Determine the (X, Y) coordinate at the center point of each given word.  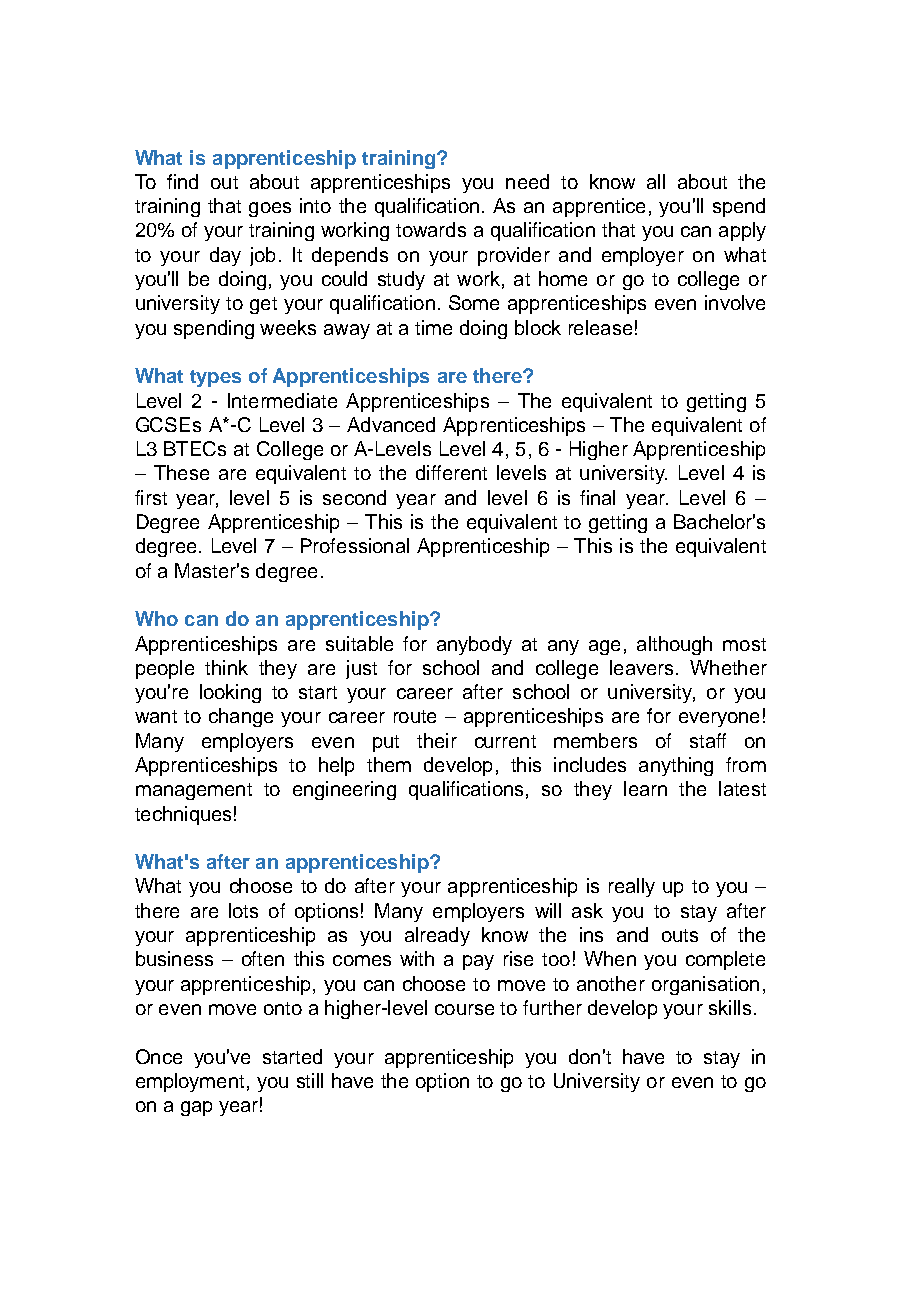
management (194, 791)
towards (431, 229)
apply (742, 231)
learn (645, 788)
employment (190, 1082)
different (451, 472)
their (437, 740)
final (597, 497)
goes (270, 209)
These (181, 472)
